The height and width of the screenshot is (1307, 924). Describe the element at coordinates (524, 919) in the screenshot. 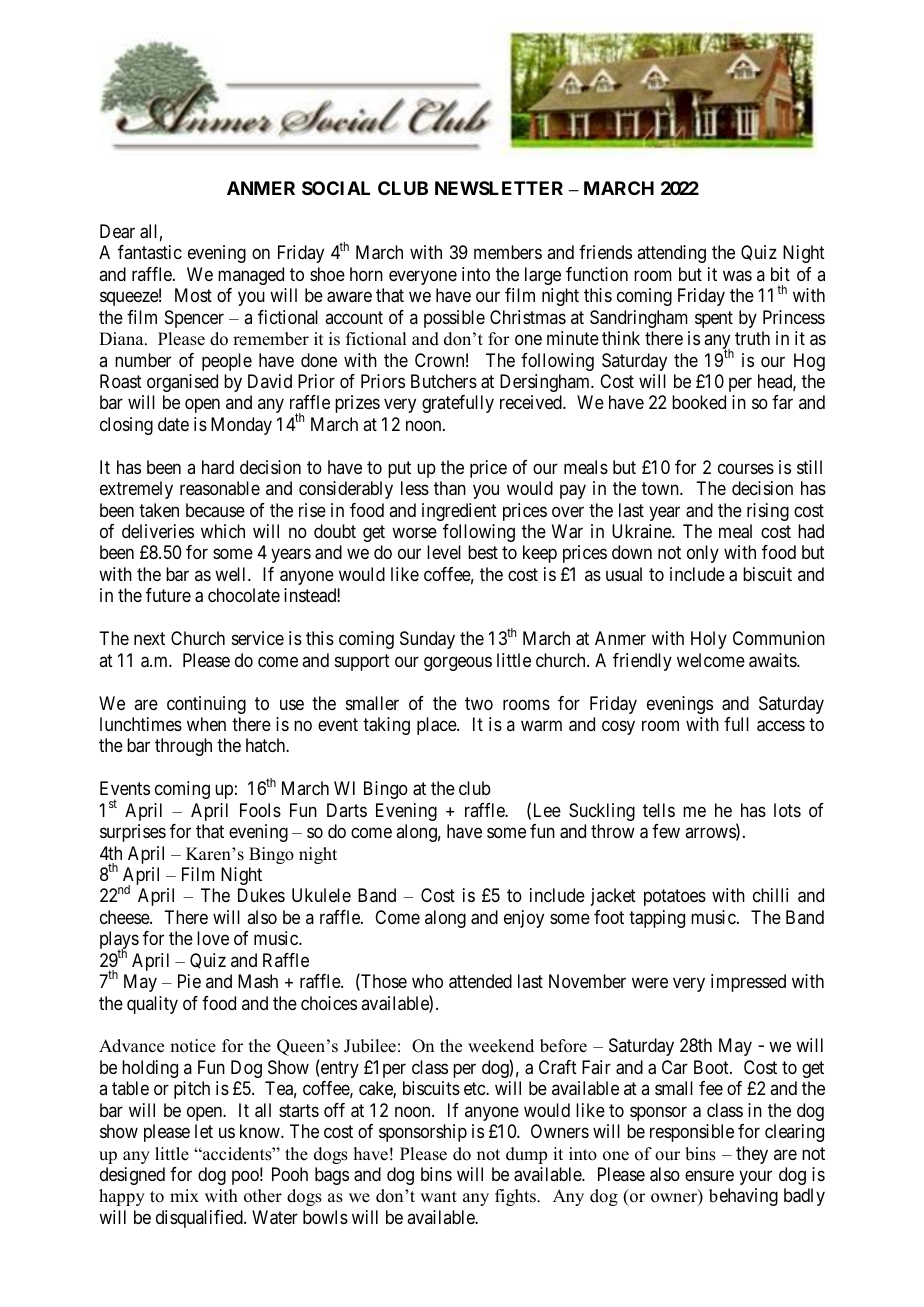

I see `enjoy` at that location.
